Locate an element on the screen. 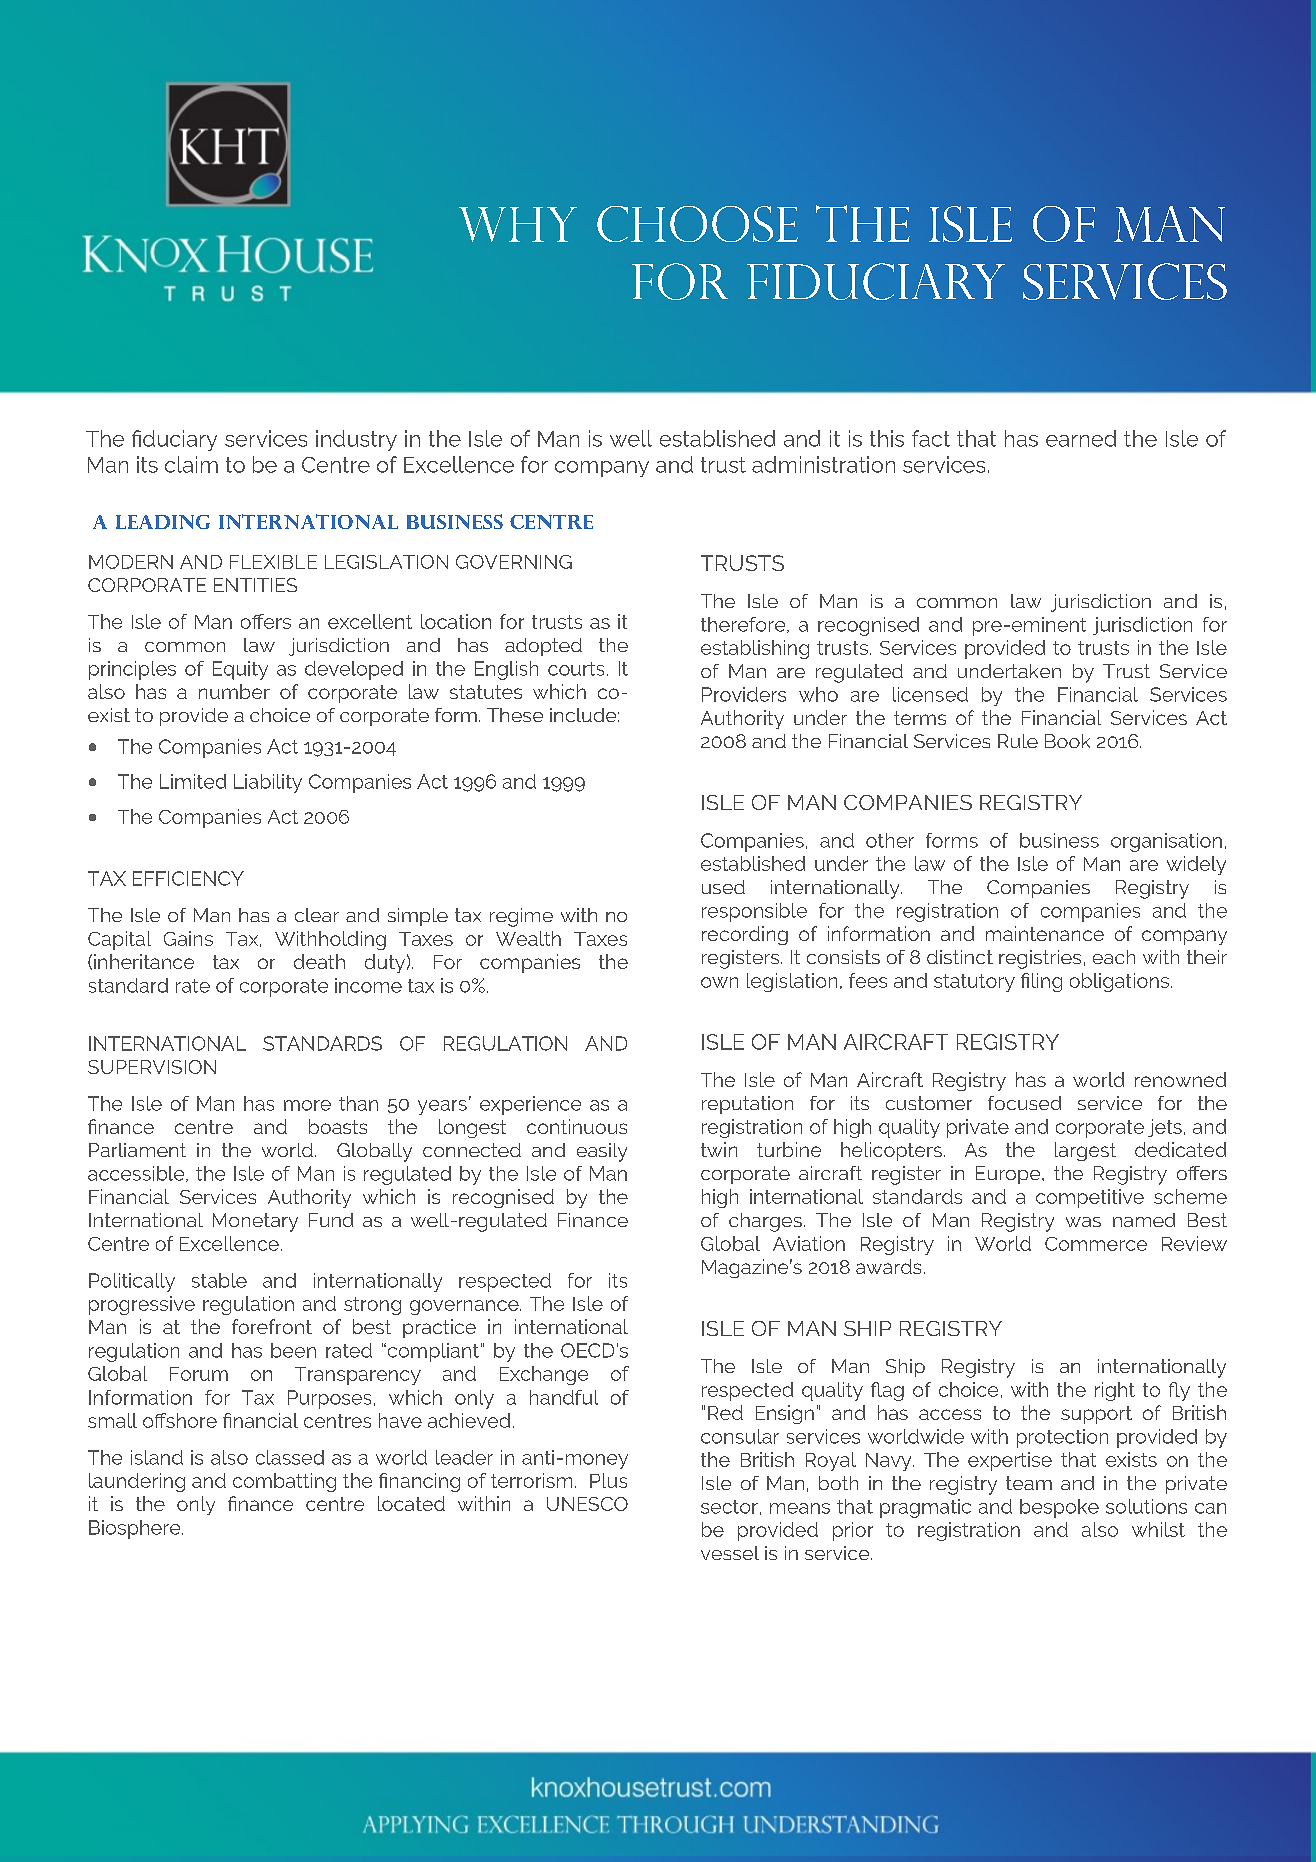  WHY is located at coordinates (518, 224).
